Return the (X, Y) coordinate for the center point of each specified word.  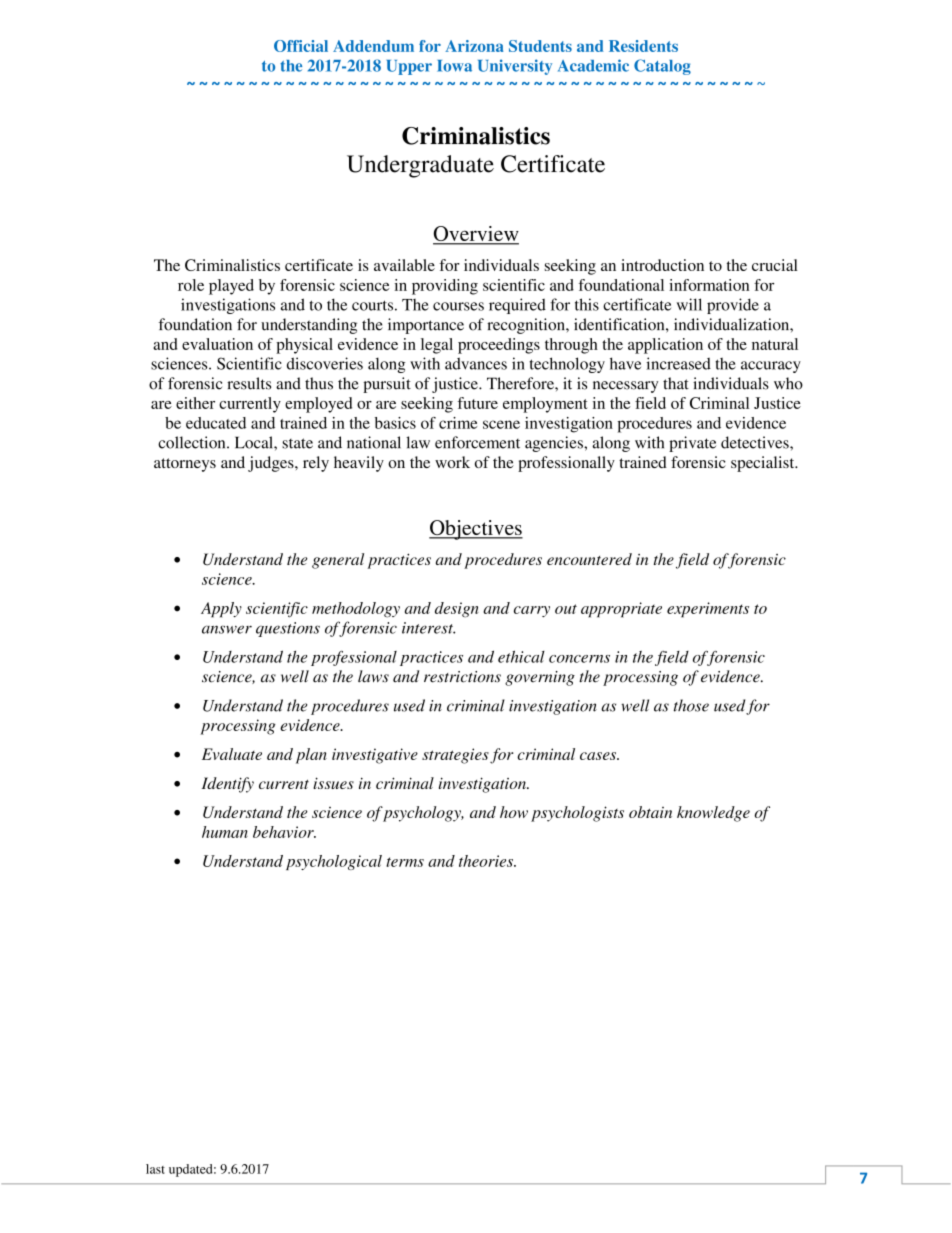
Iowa (454, 66)
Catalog (662, 67)
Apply (221, 610)
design (457, 610)
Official (301, 46)
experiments (708, 610)
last (155, 1169)
